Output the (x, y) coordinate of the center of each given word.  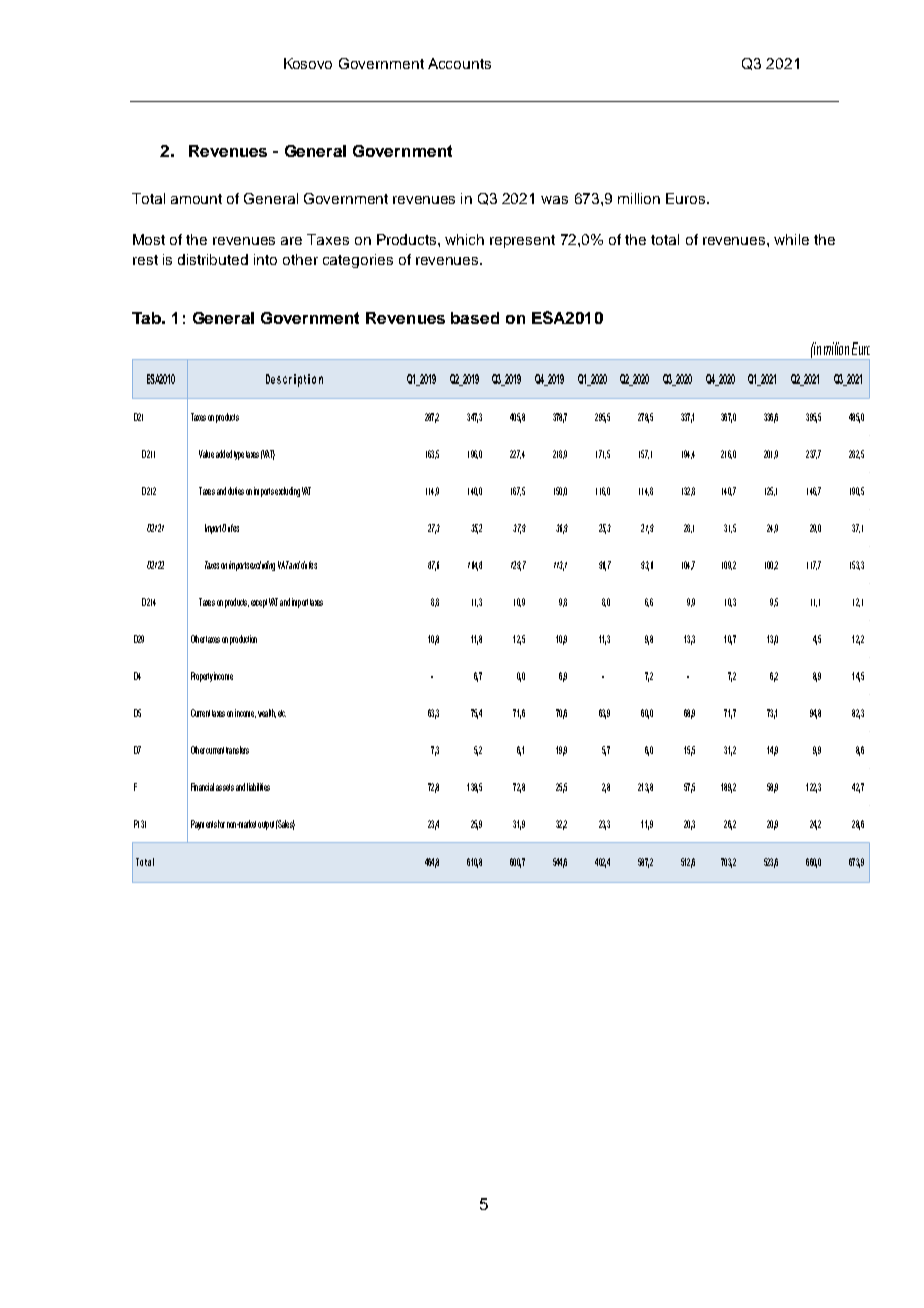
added (224, 454)
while (791, 239)
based (475, 318)
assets (225, 787)
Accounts (459, 63)
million (639, 198)
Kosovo (308, 63)
